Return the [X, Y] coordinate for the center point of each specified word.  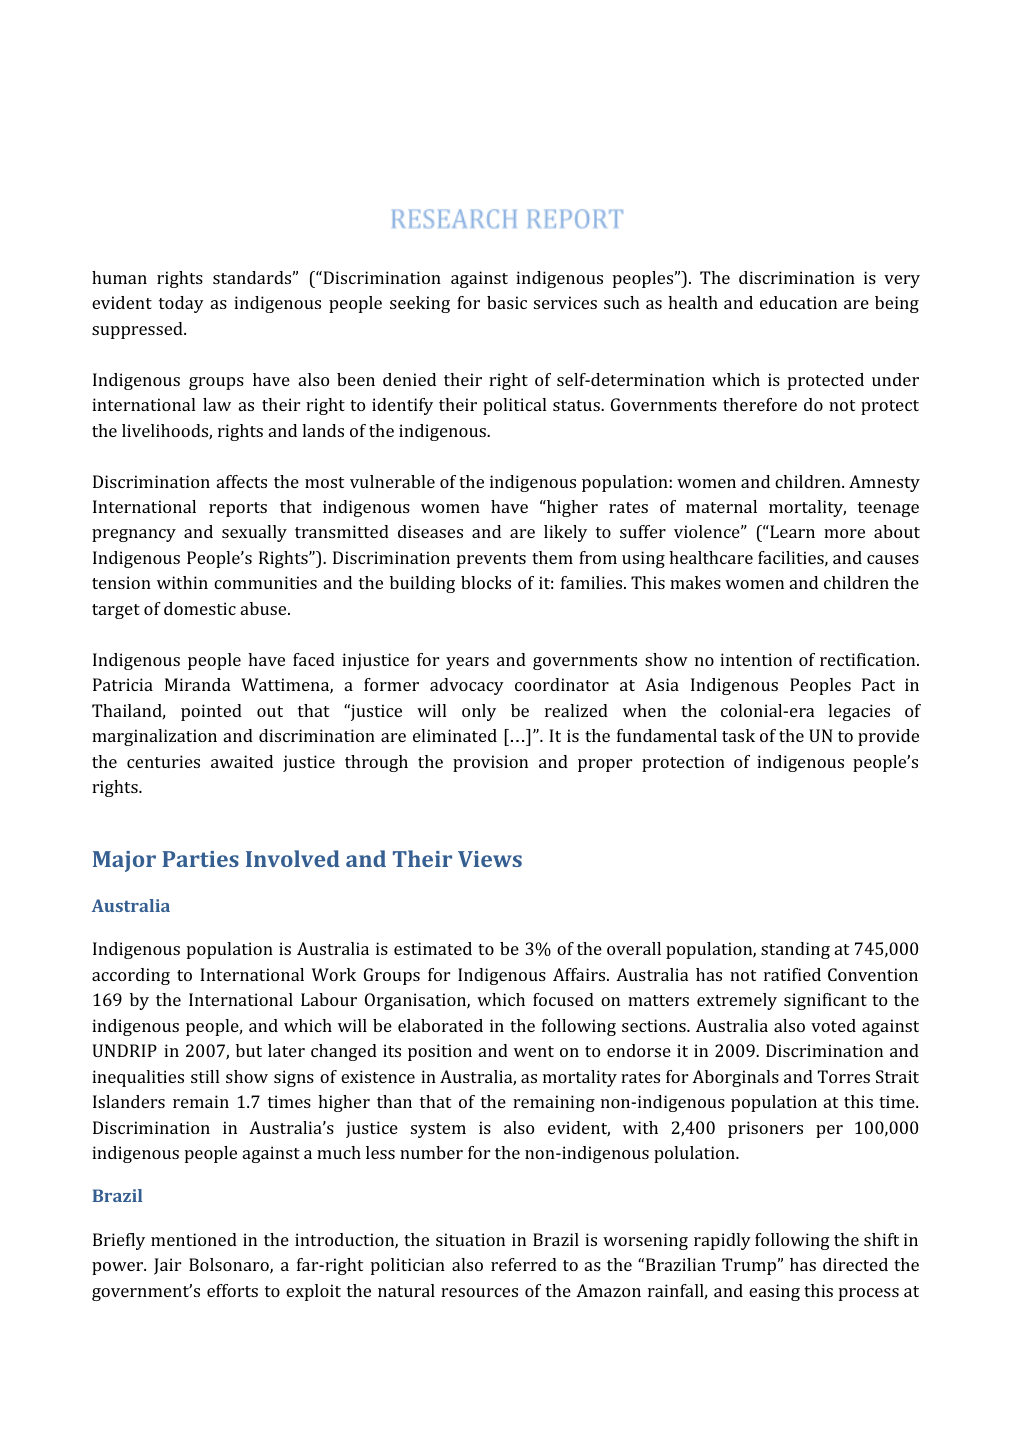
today [181, 304]
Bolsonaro [230, 1266]
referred [524, 1264]
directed [855, 1264]
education [798, 302]
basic [507, 302]
